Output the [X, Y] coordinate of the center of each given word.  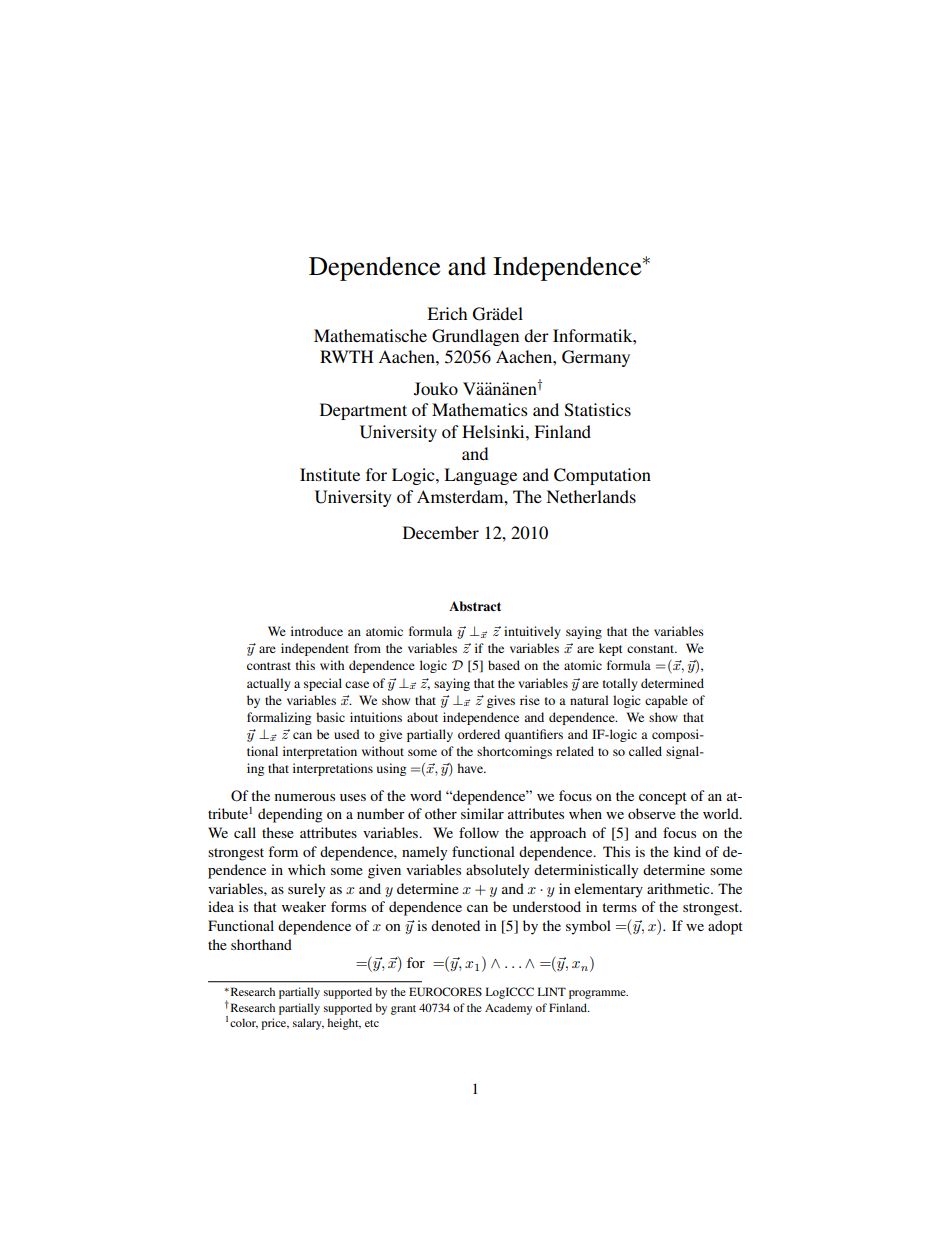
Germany [596, 358]
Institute [330, 474]
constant [652, 649]
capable [666, 701]
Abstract [475, 606]
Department [363, 411]
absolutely [497, 871]
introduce [317, 631]
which [307, 869]
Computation [602, 476]
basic [330, 717]
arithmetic [679, 888]
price [275, 1024]
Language [480, 476]
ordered [479, 734]
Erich [447, 313]
